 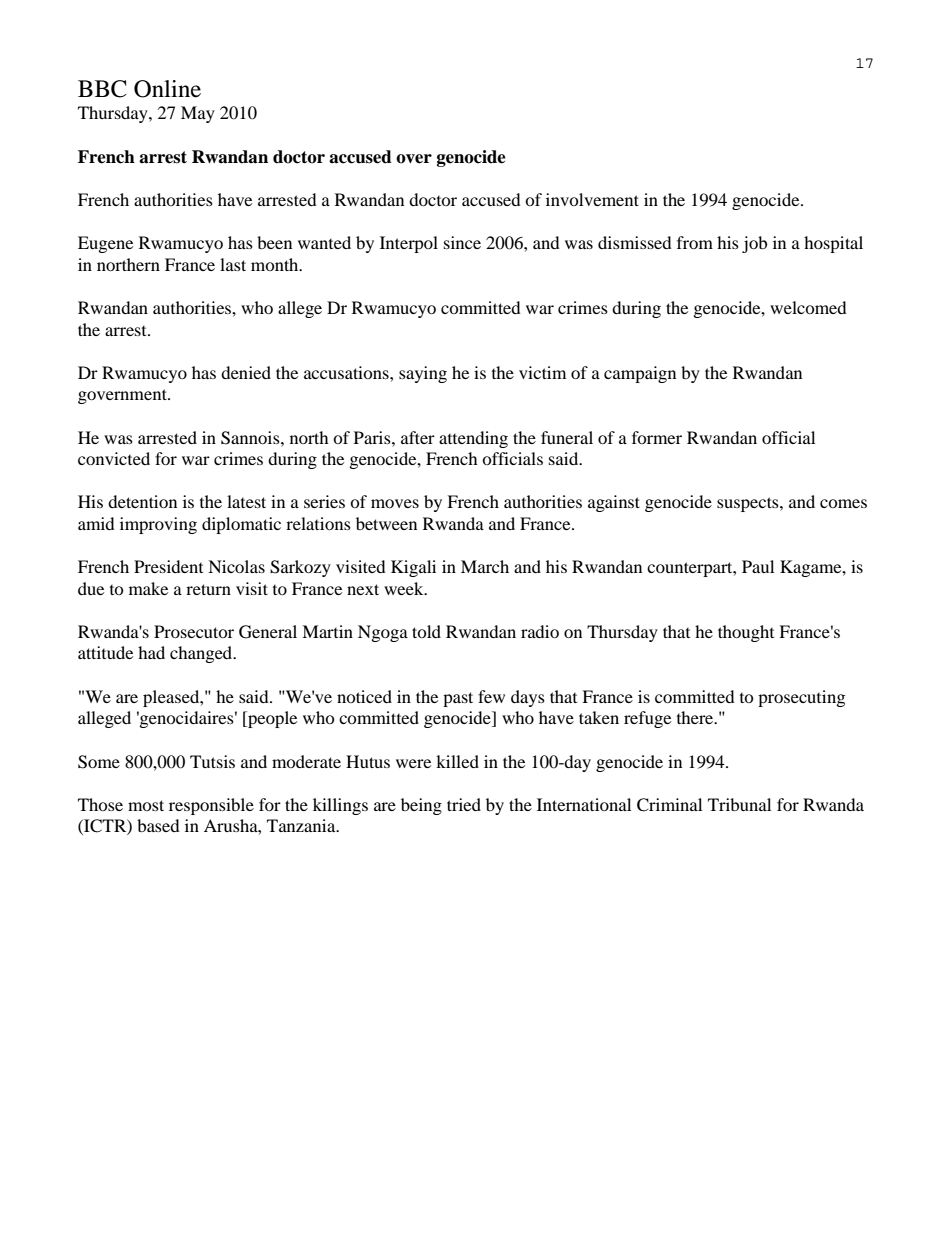 I want to click on suspects, so click(x=749, y=504).
